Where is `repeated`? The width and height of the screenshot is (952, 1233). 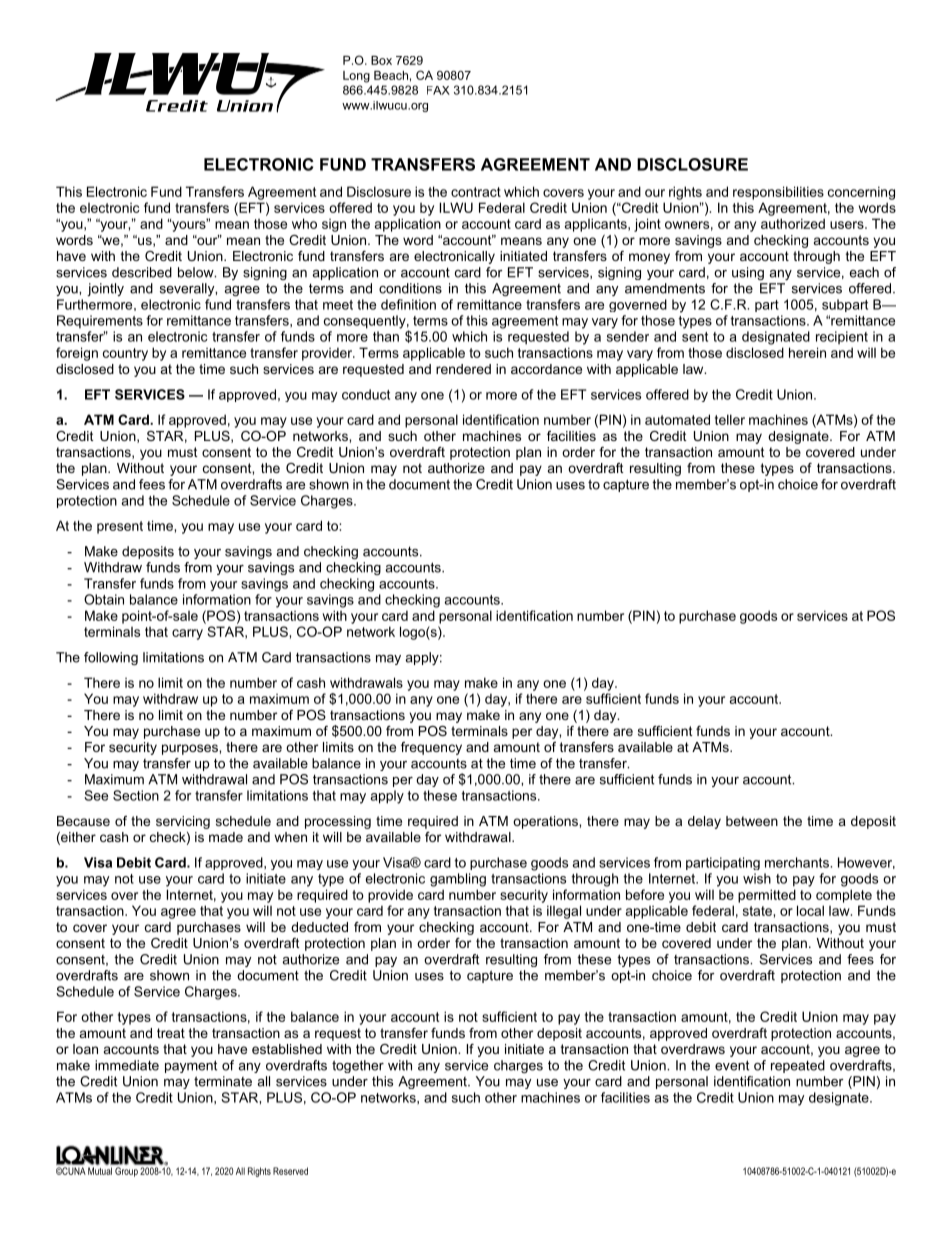 repeated is located at coordinates (798, 1066).
